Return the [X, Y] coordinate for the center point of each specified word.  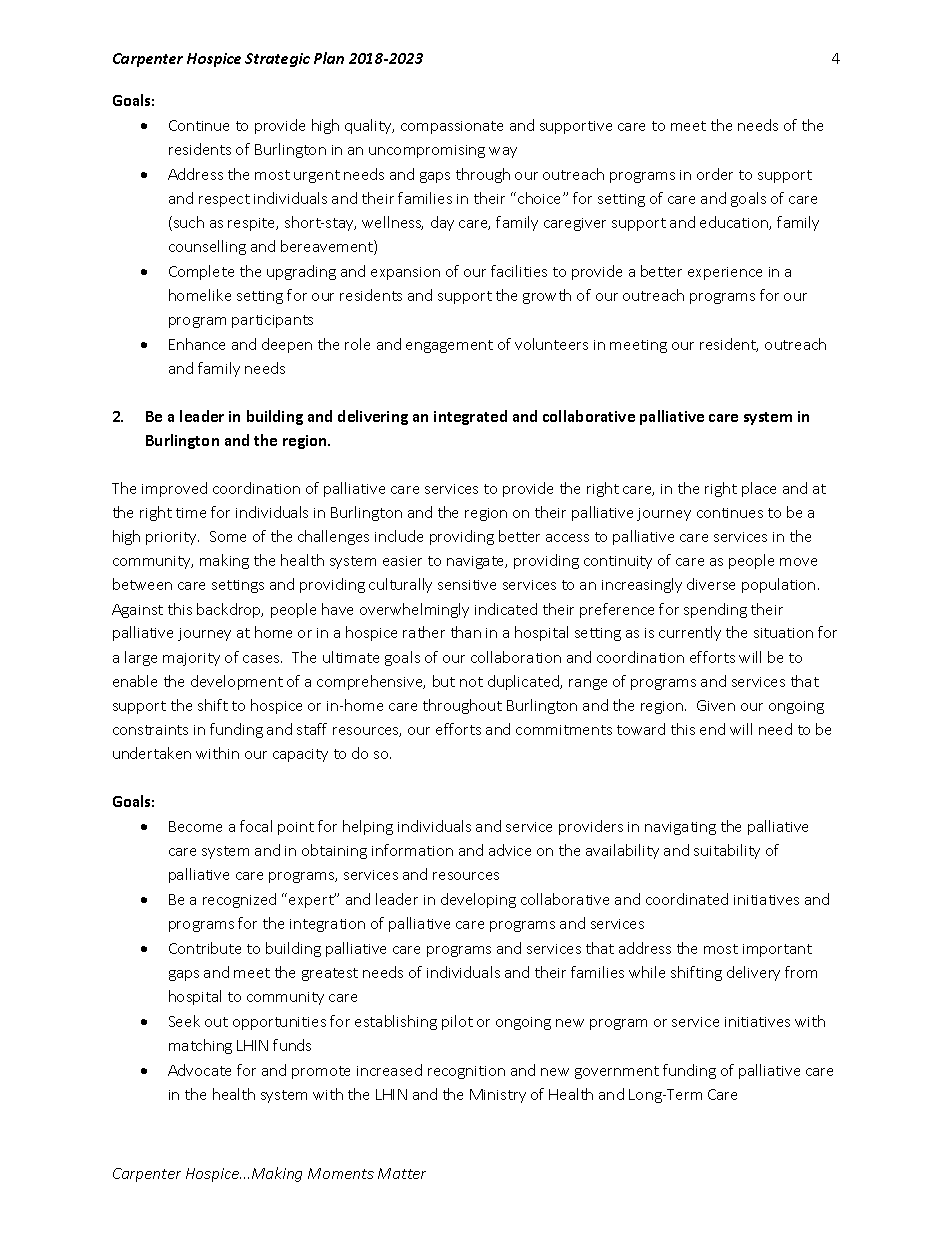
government [617, 1072]
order [715, 174]
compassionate [452, 127]
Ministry [498, 1096]
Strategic [277, 60]
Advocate [199, 1070]
